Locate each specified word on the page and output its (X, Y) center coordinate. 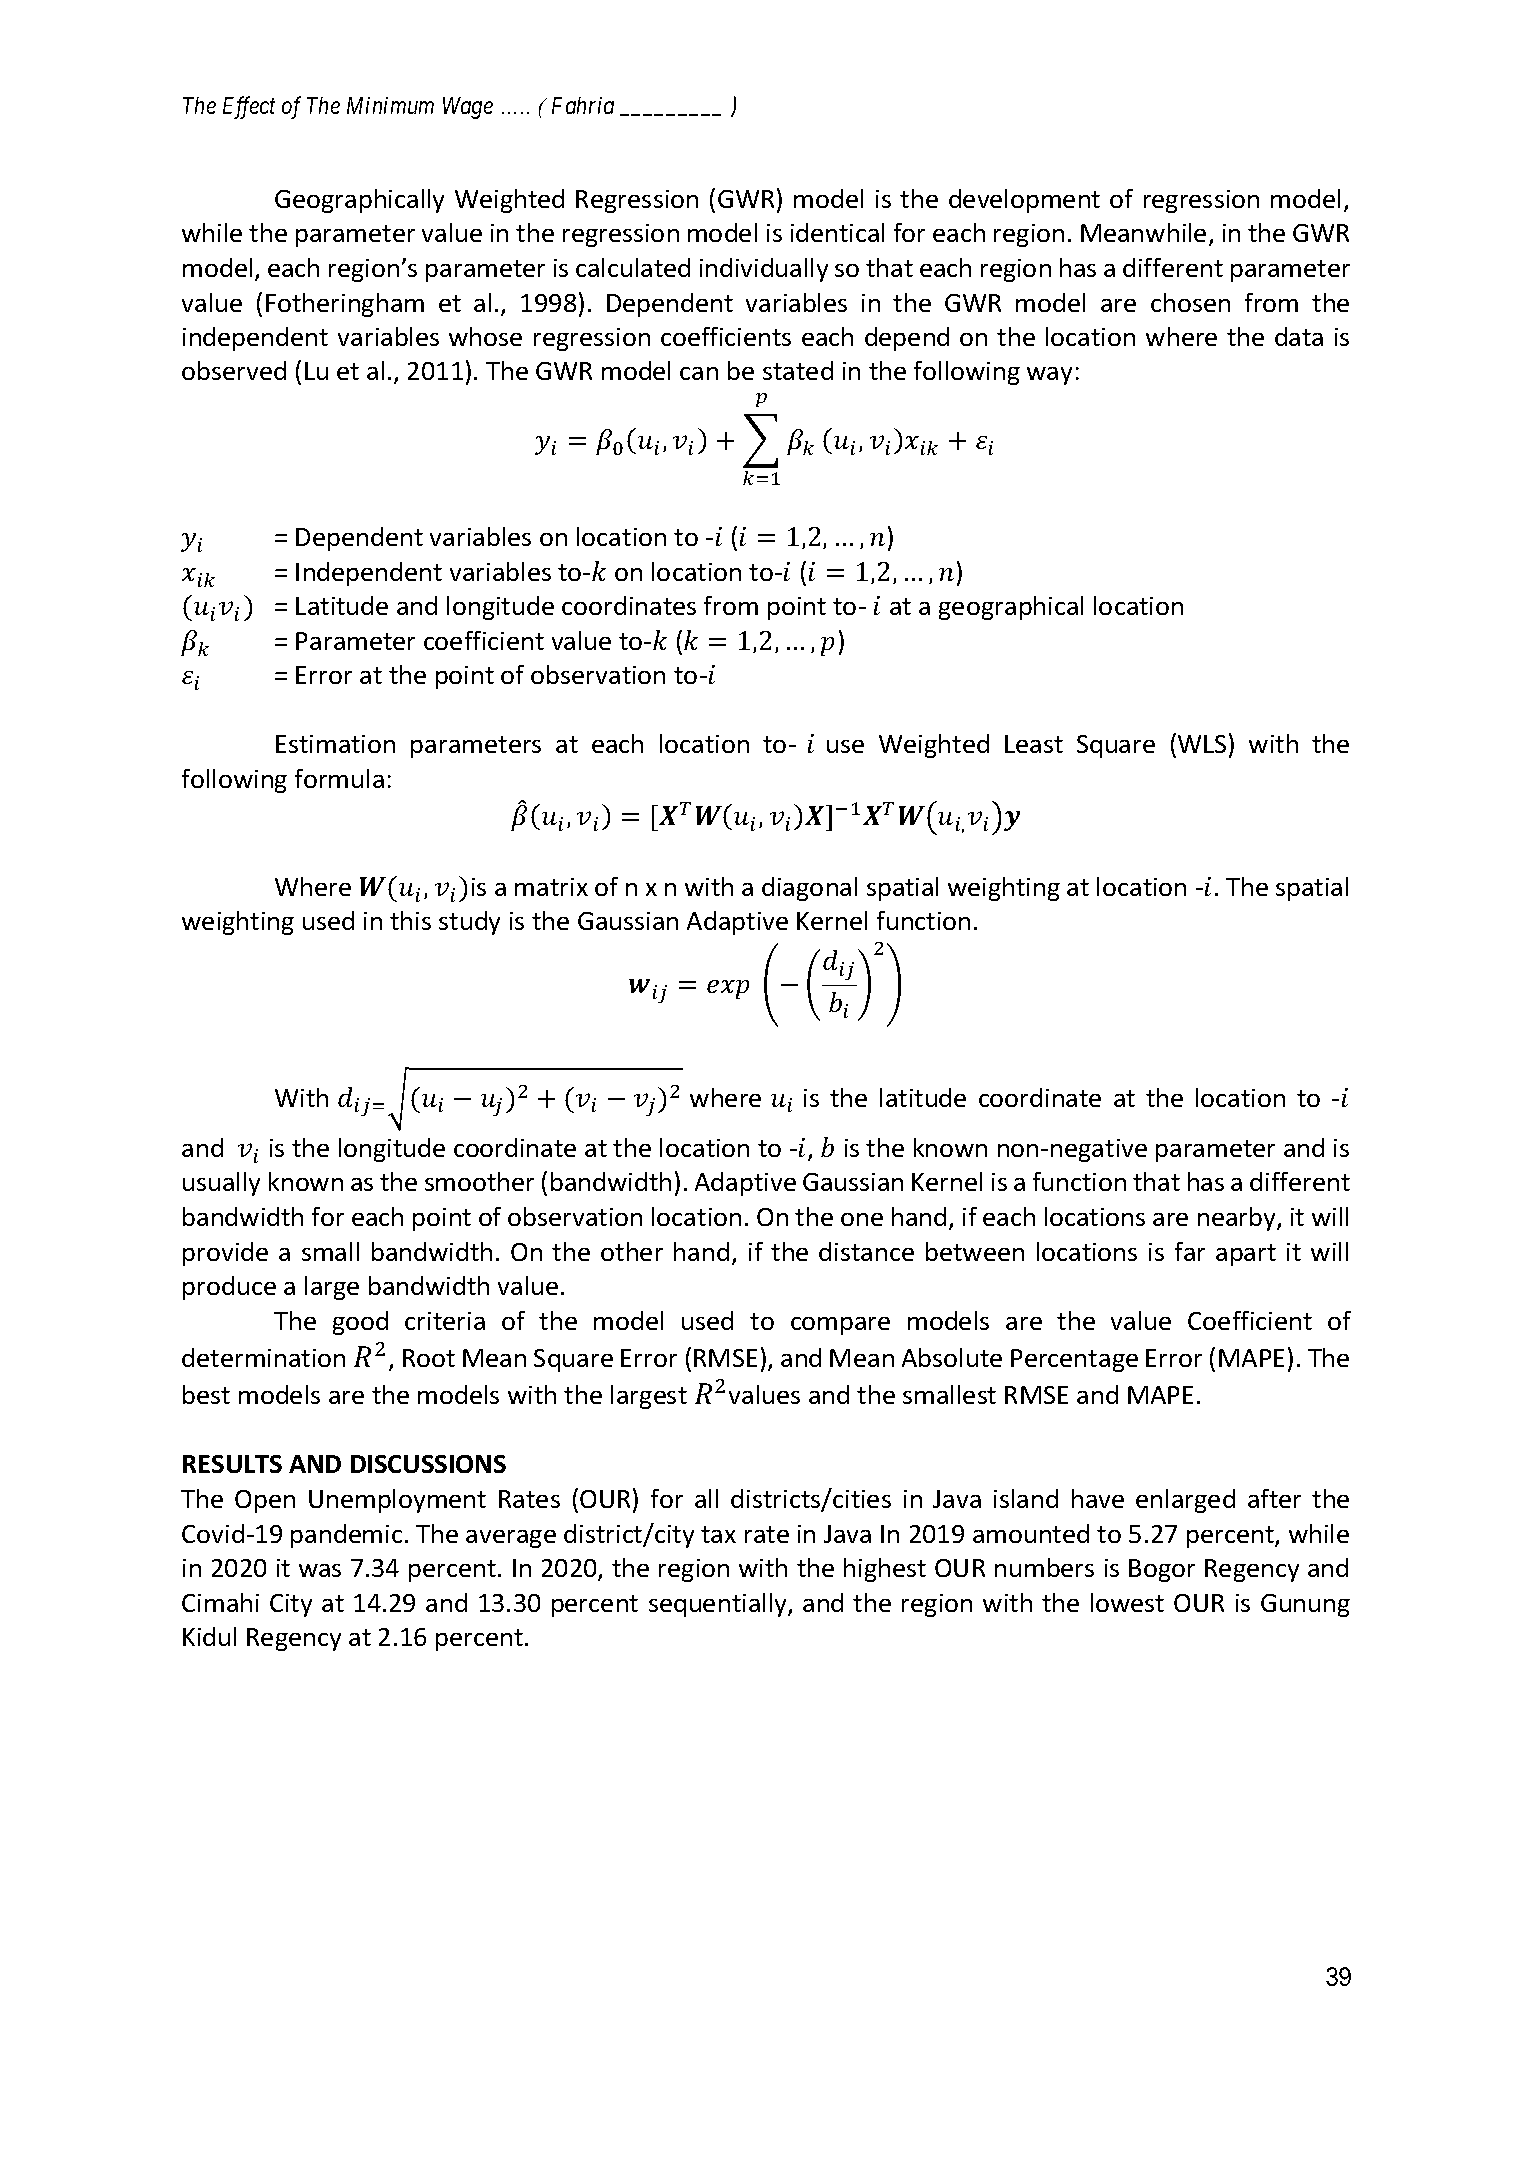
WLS (1202, 744)
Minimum (390, 105)
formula (339, 778)
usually (221, 1184)
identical (837, 232)
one (862, 1219)
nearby (1238, 1219)
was (320, 1570)
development (1024, 201)
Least (1034, 744)
